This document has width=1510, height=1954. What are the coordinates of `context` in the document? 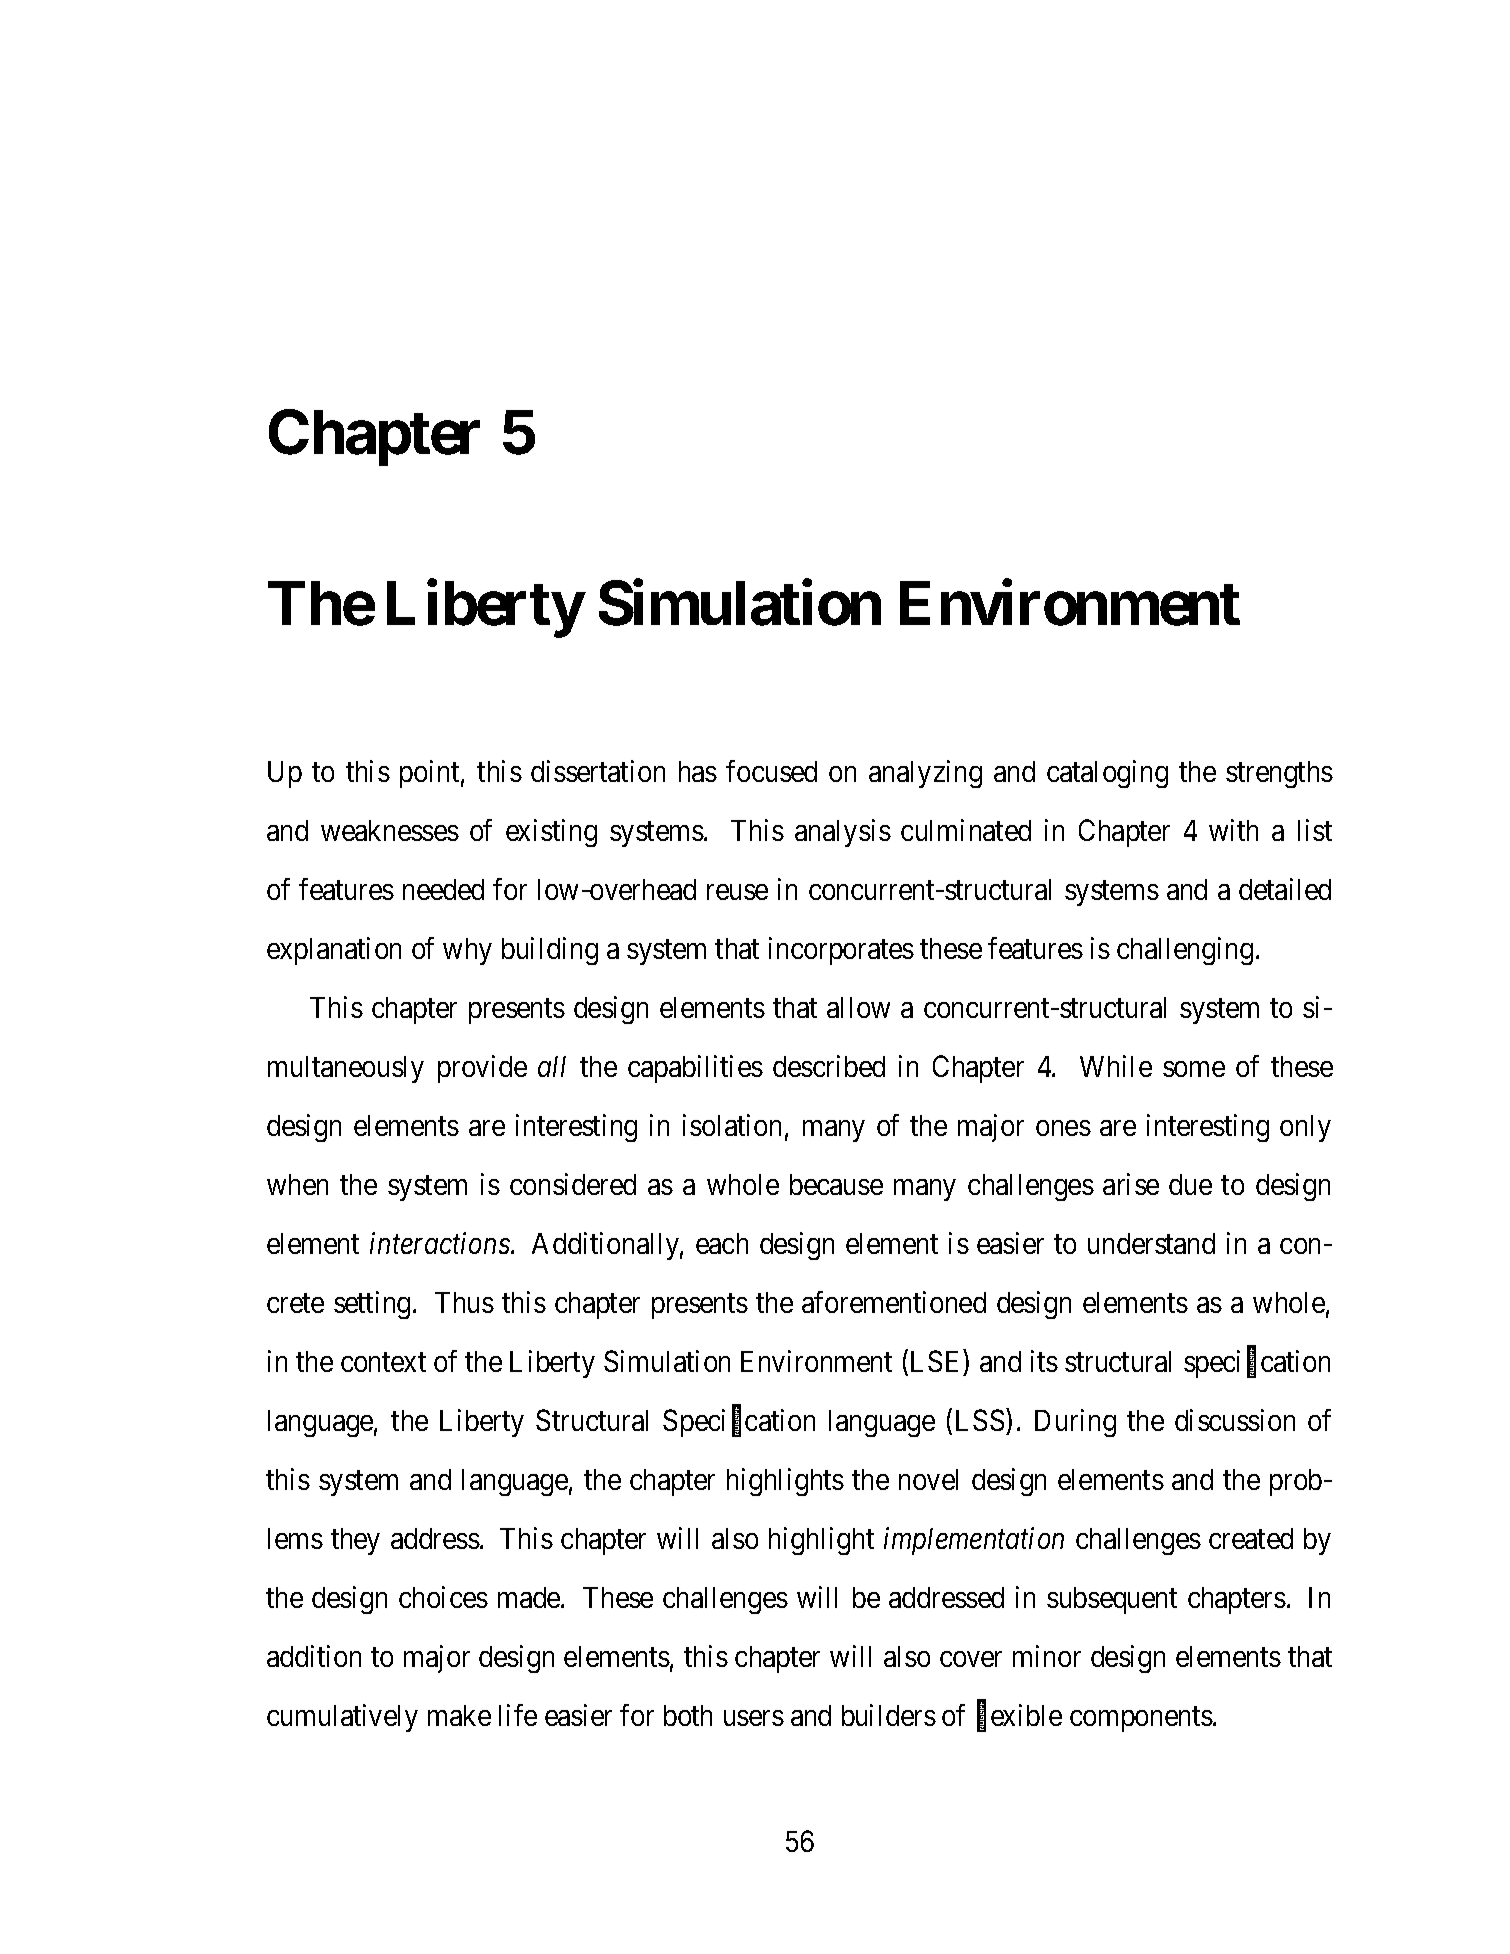 It's located at (383, 1362).
